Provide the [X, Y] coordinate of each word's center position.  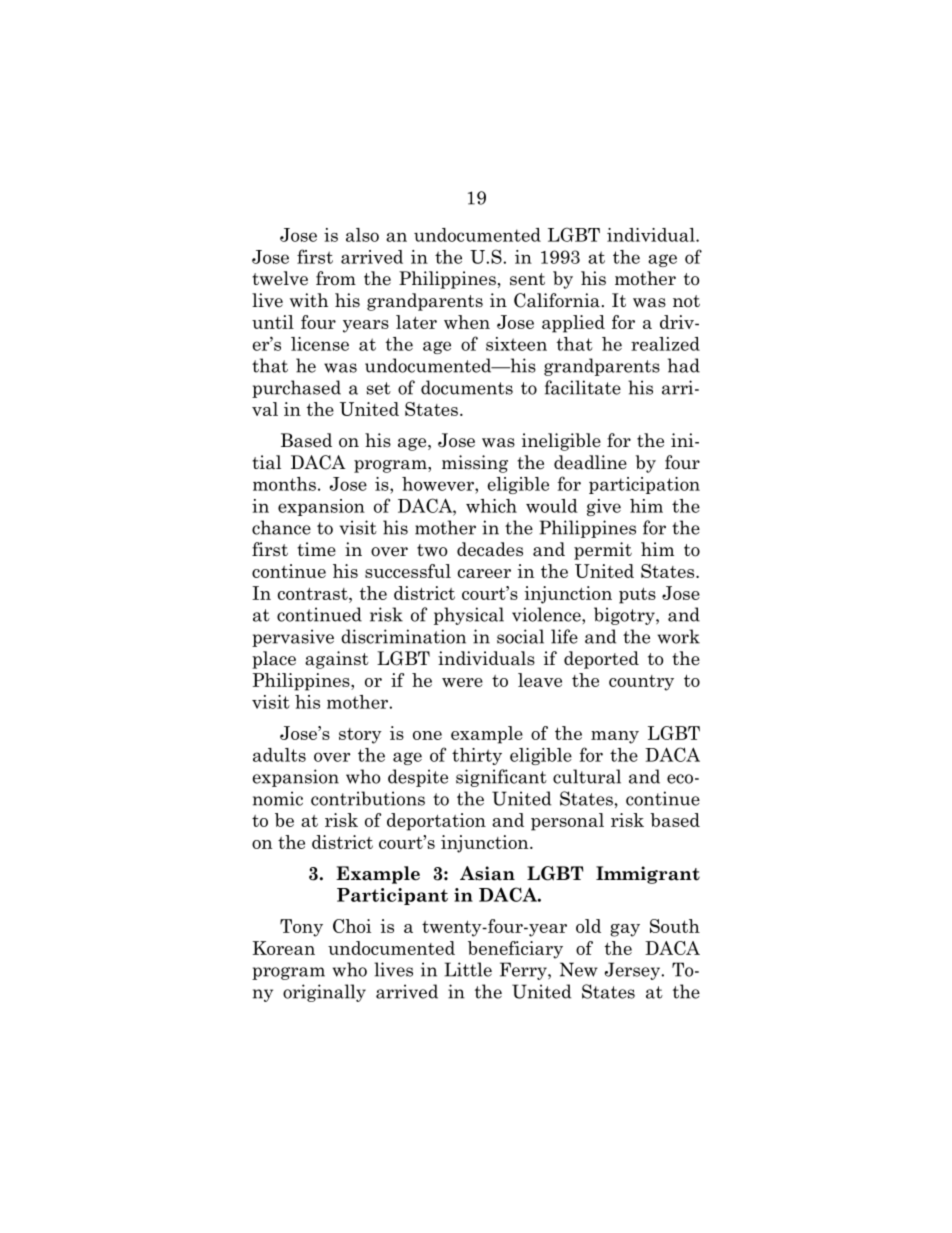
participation [644, 485]
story [360, 736]
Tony [301, 928]
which [491, 506]
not [686, 301]
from [336, 278]
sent [527, 279]
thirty [477, 756]
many [615, 737]
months [284, 484]
